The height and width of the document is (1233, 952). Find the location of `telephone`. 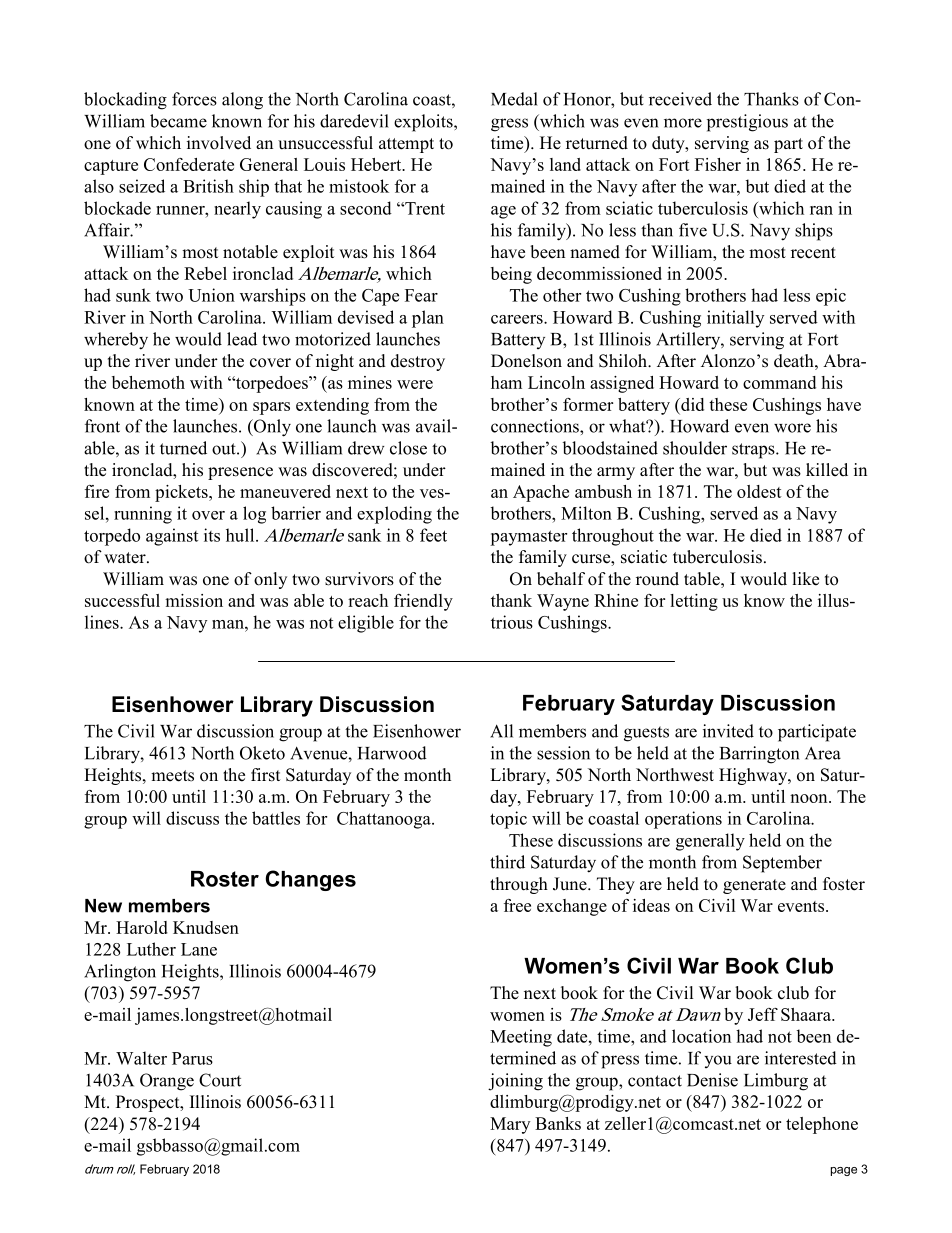

telephone is located at coordinates (822, 1125).
